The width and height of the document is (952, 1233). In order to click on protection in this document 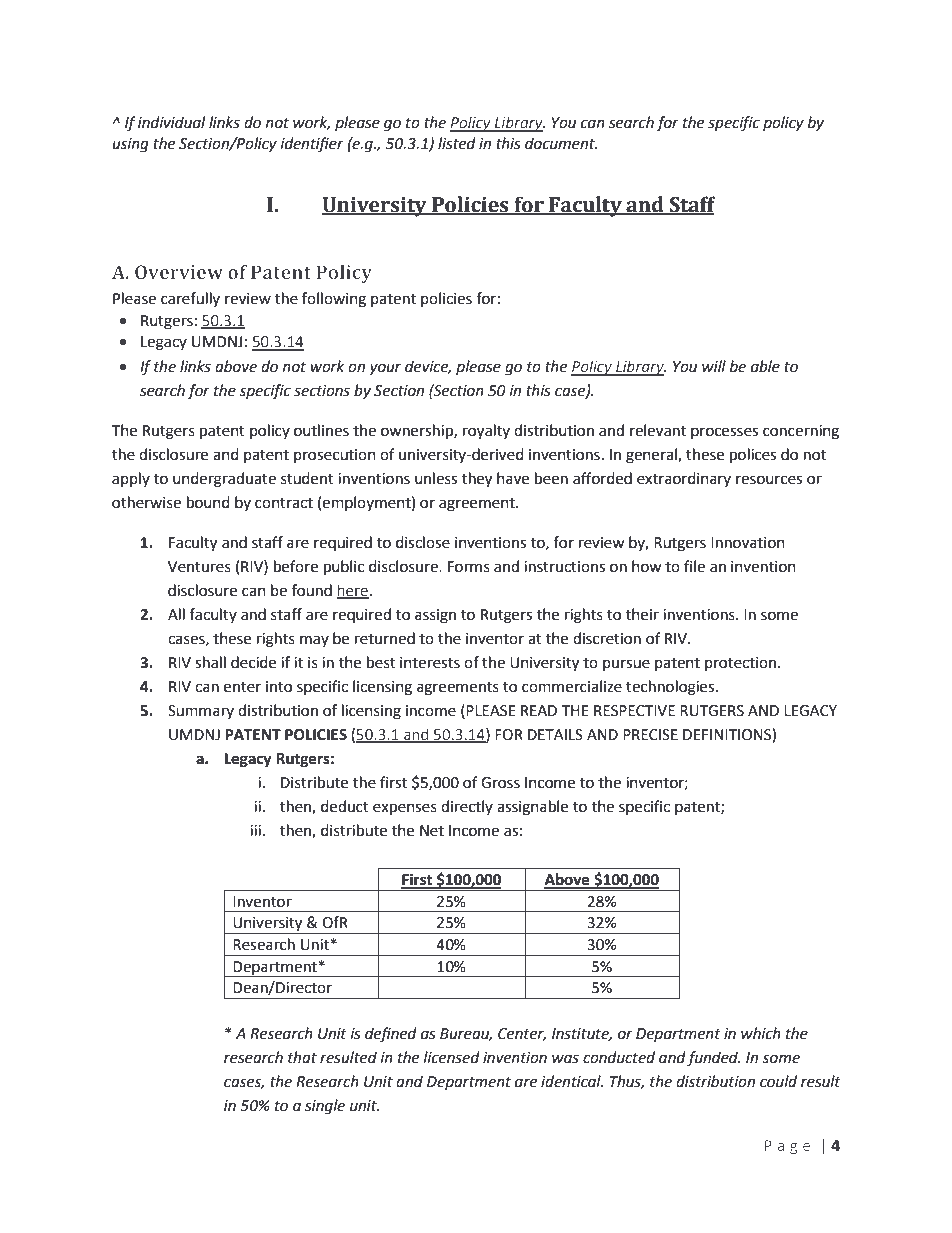, I will do `click(742, 664)`.
